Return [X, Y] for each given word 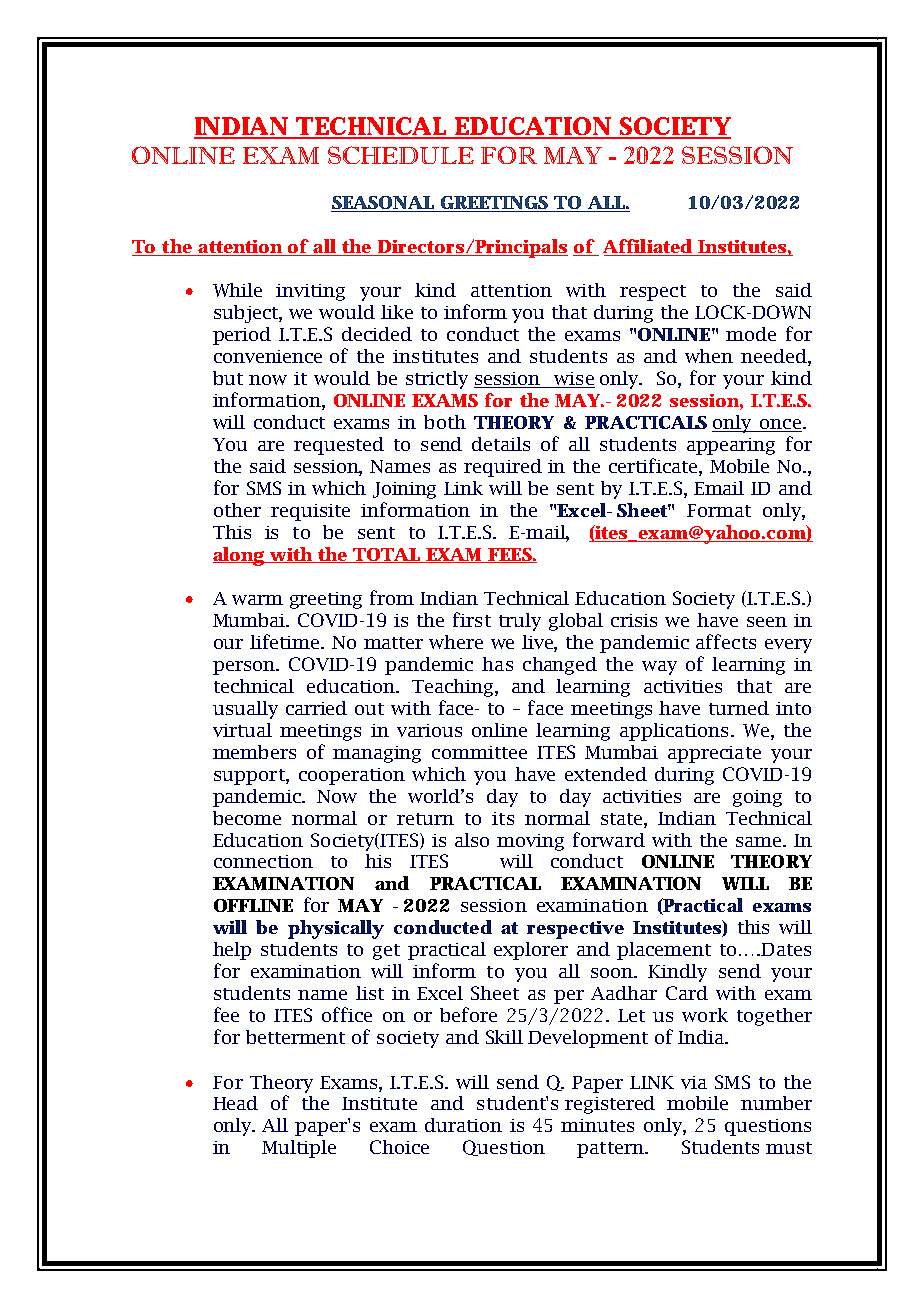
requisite [310, 512]
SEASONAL [384, 204]
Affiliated [647, 246]
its [503, 818]
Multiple [299, 1149]
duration [463, 1125]
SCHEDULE [401, 155]
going [757, 798]
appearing [731, 446]
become [247, 818]
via [694, 1082]
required [503, 468]
